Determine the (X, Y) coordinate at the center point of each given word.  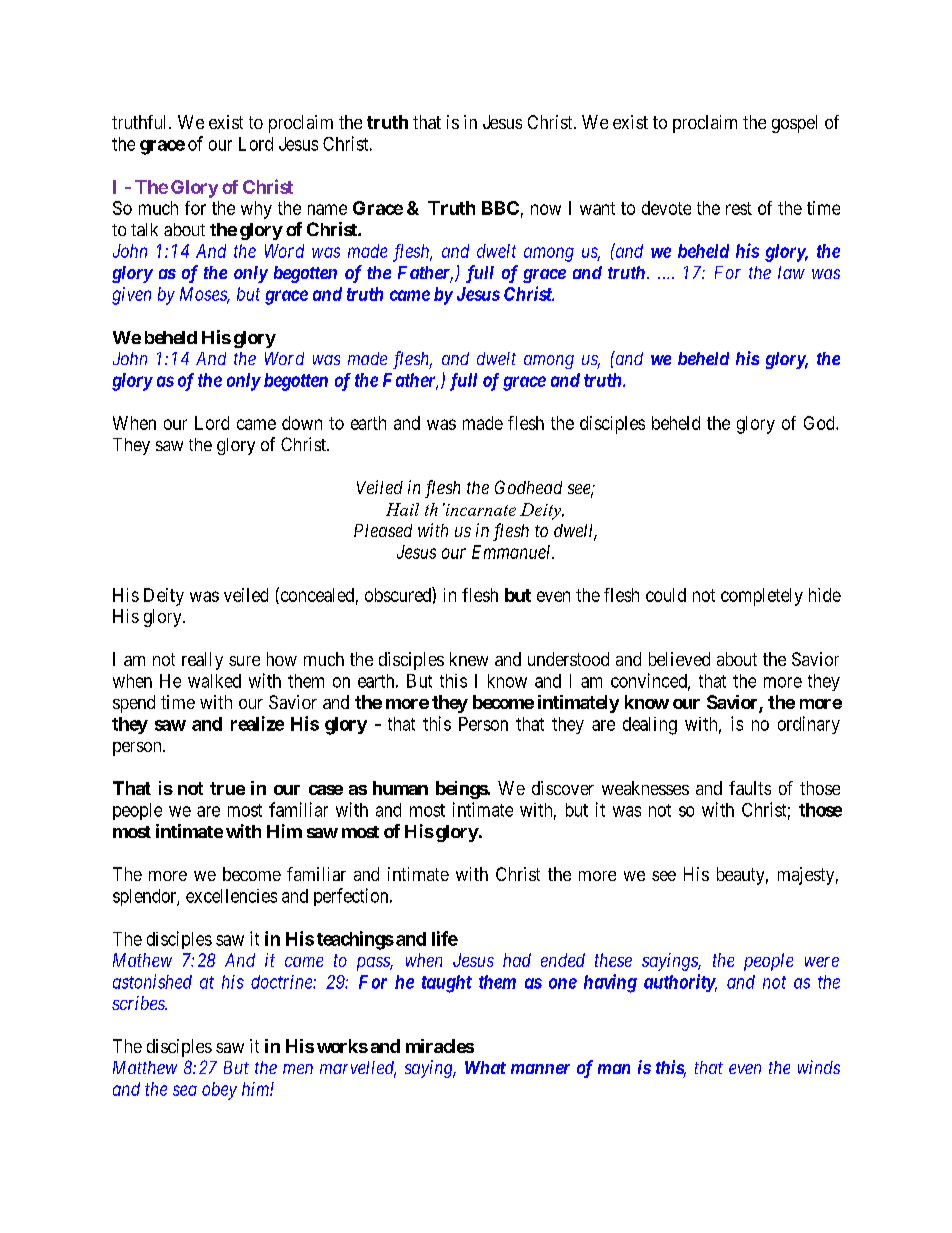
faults (750, 788)
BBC (500, 208)
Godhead (528, 487)
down (302, 423)
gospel (794, 124)
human (400, 788)
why (256, 210)
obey (219, 1091)
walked (214, 681)
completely (762, 597)
